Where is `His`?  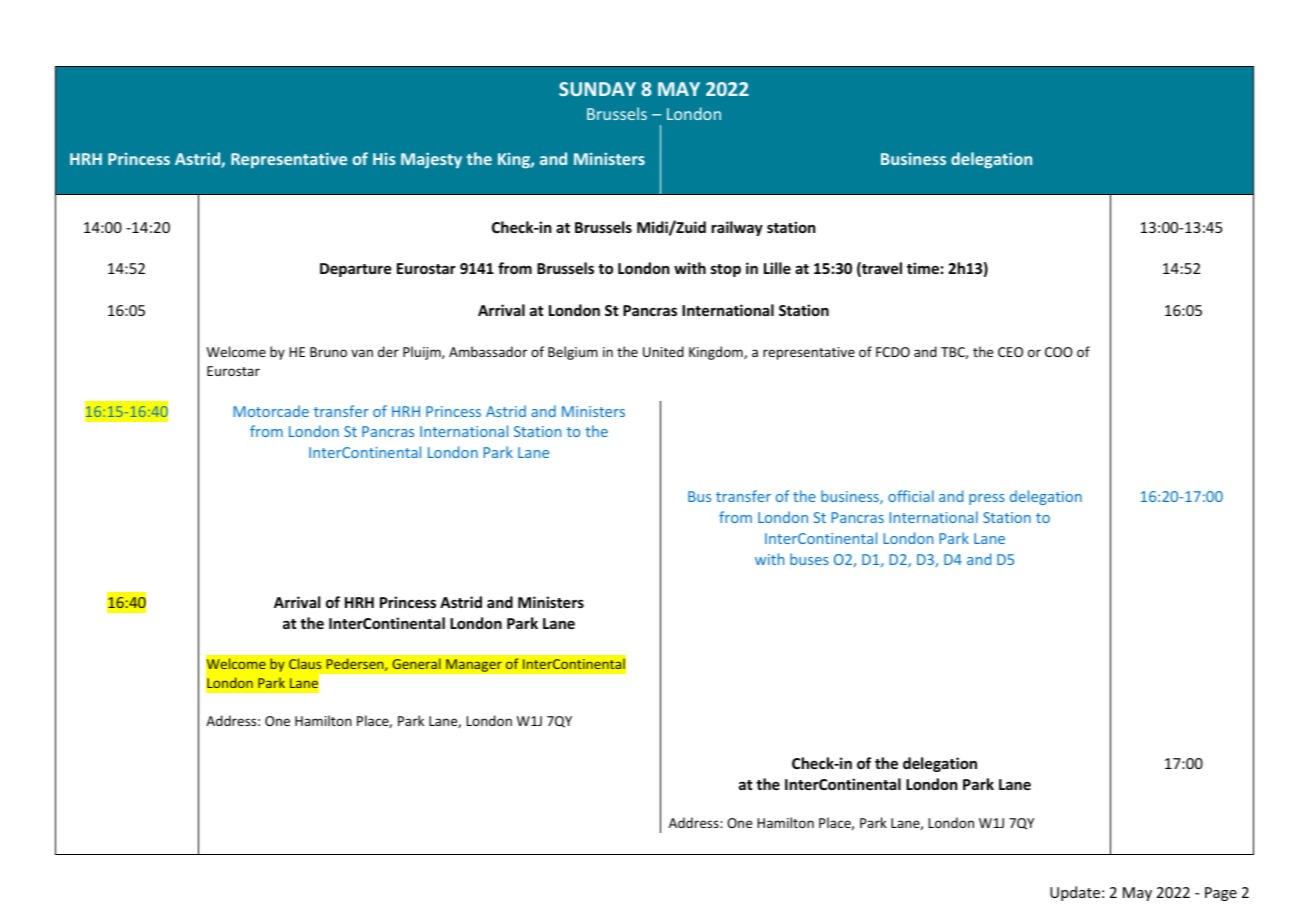
His is located at coordinates (384, 159).
